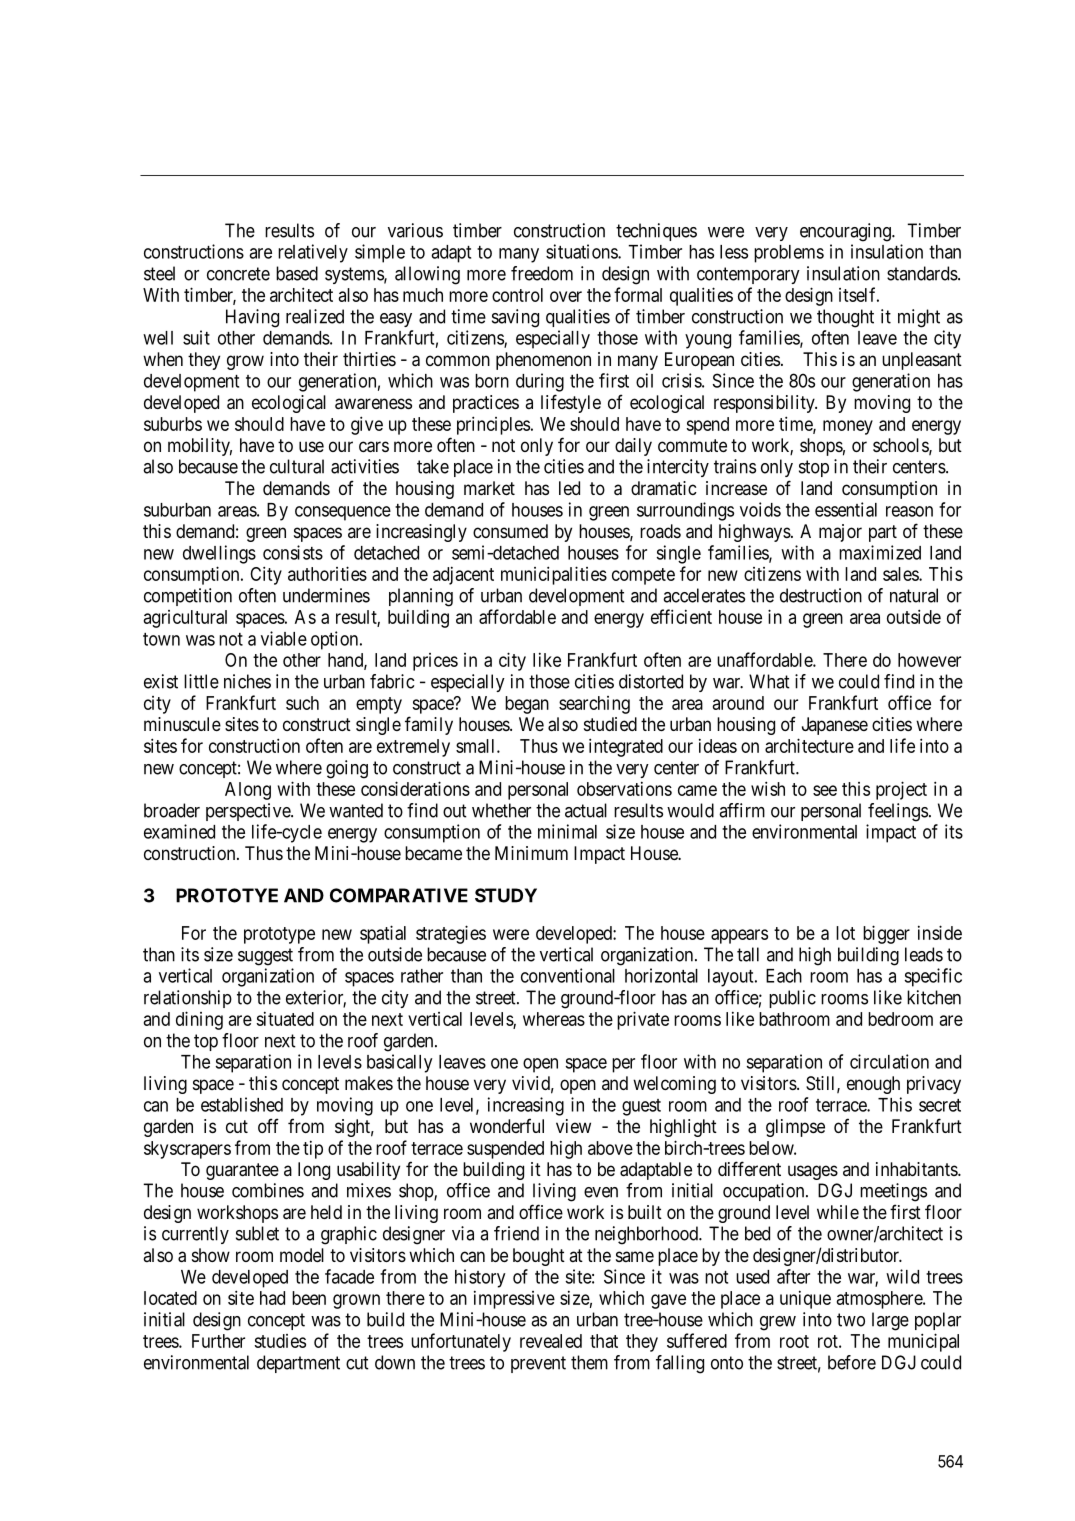  What do you see at coordinates (265, 957) in the image?
I see `suggest` at bounding box center [265, 957].
